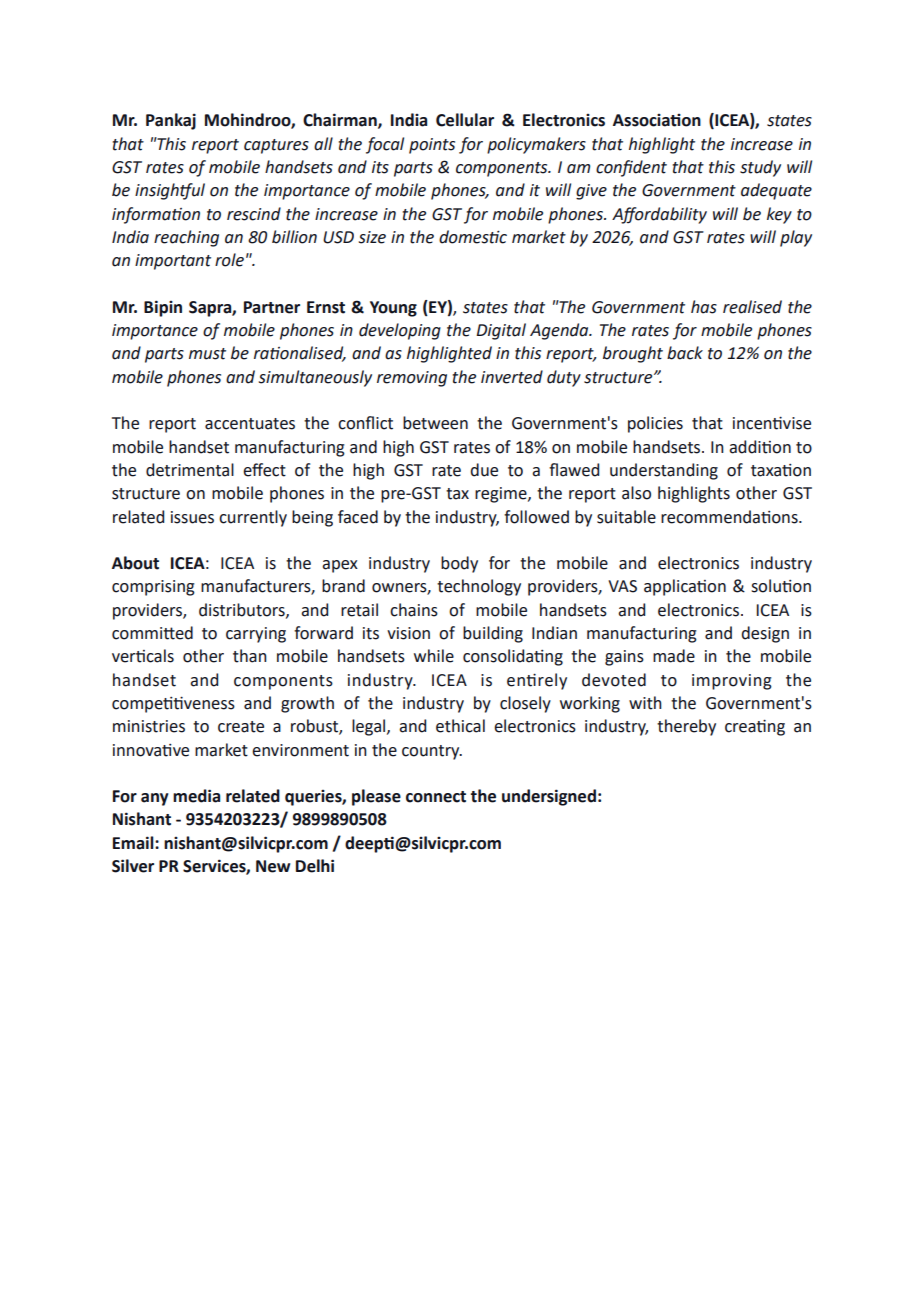 Image resolution: width=924 pixels, height=1308 pixels. Describe the element at coordinates (171, 121) in the screenshot. I see `Pankaj` at that location.
